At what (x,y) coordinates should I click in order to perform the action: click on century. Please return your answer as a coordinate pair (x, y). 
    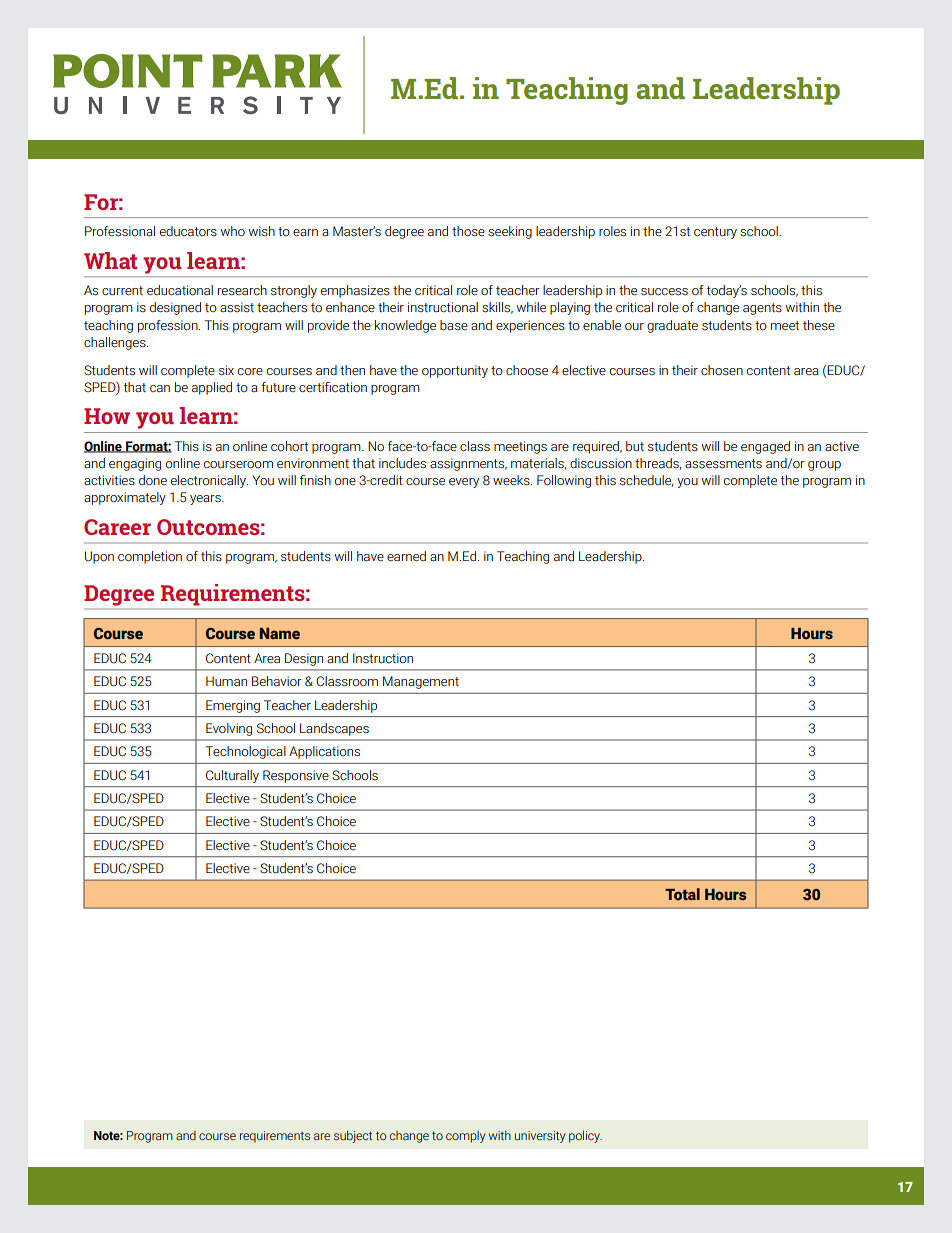
    Looking at the image, I should click on (715, 233).
